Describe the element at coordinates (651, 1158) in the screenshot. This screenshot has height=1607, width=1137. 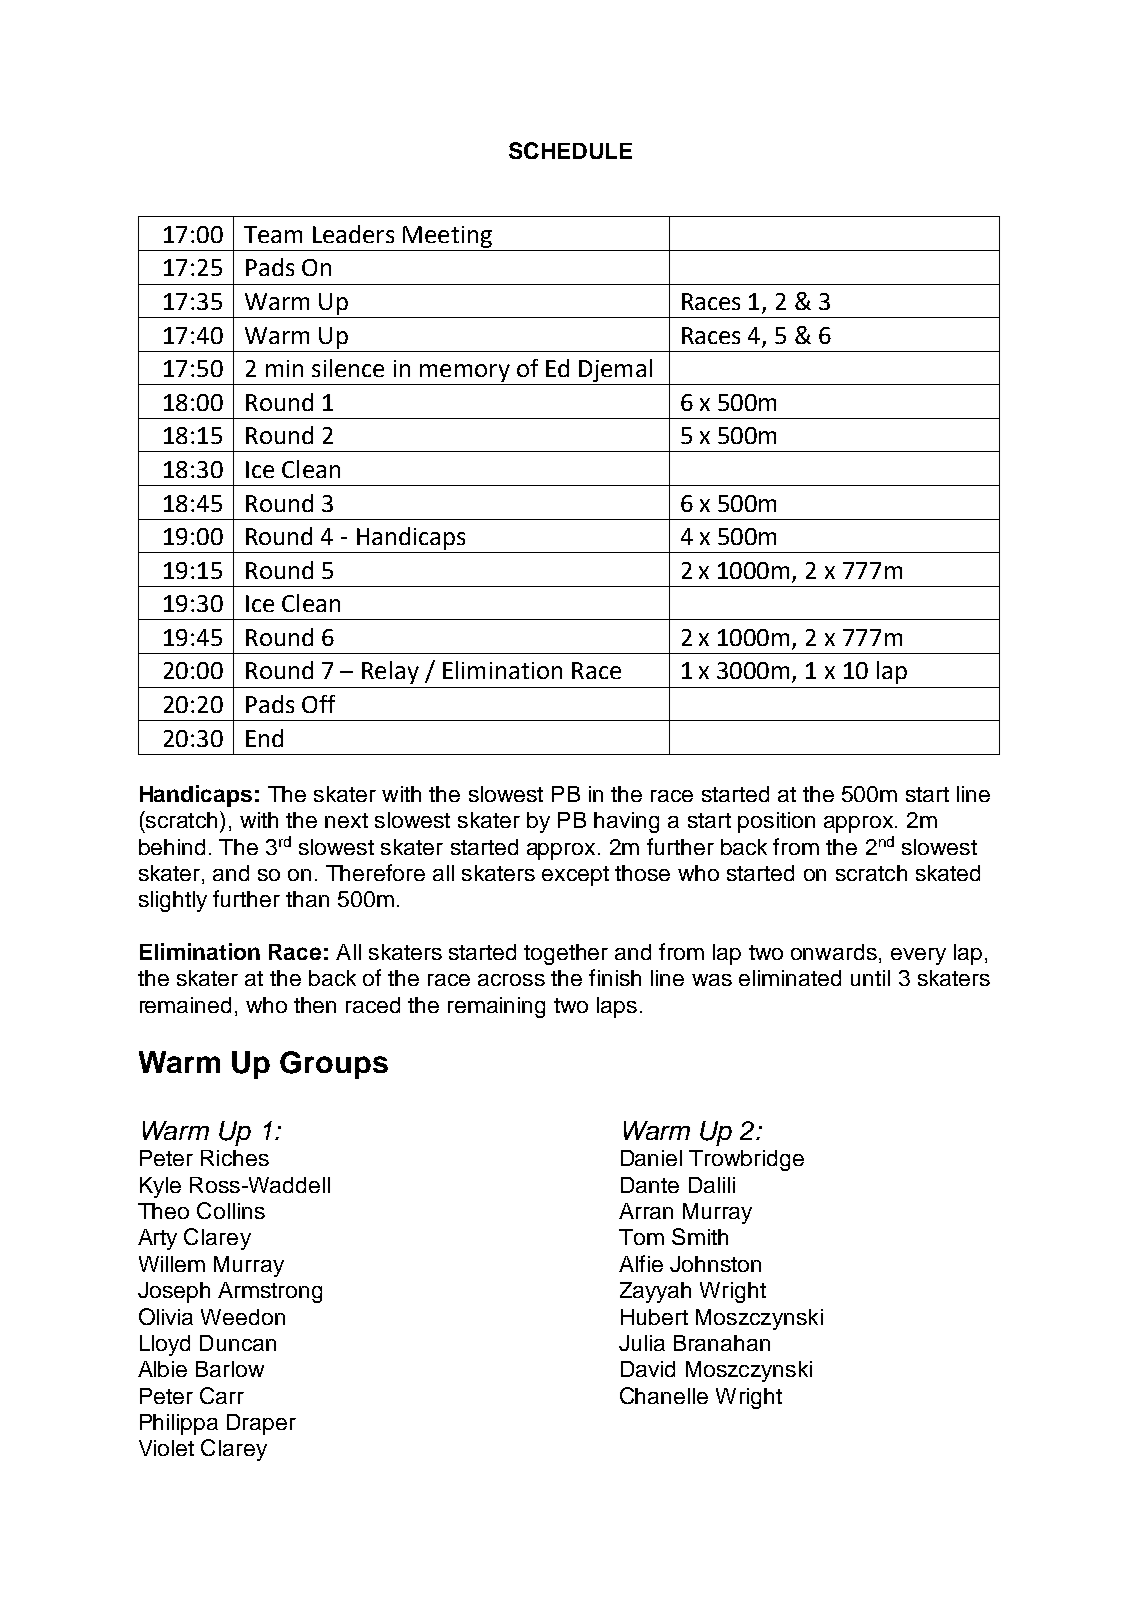
I see `Daniel` at that location.
